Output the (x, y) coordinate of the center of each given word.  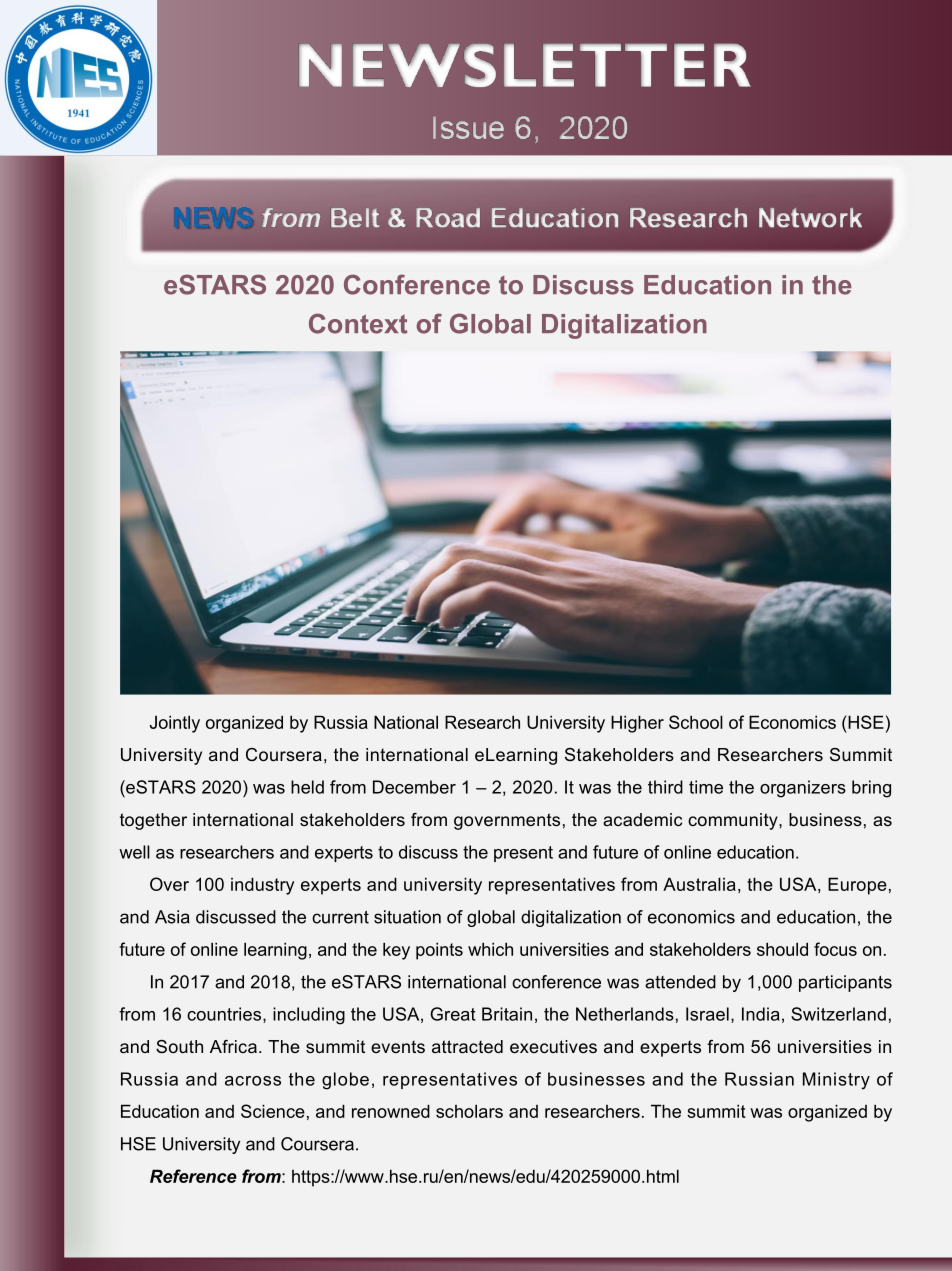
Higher (637, 724)
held (307, 787)
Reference (193, 1176)
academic (642, 819)
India (761, 1014)
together (153, 821)
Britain (507, 1014)
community (734, 821)
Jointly (175, 724)
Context (358, 323)
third (665, 787)
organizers (803, 789)
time (706, 787)
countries (225, 1015)
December (414, 787)
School (696, 722)
